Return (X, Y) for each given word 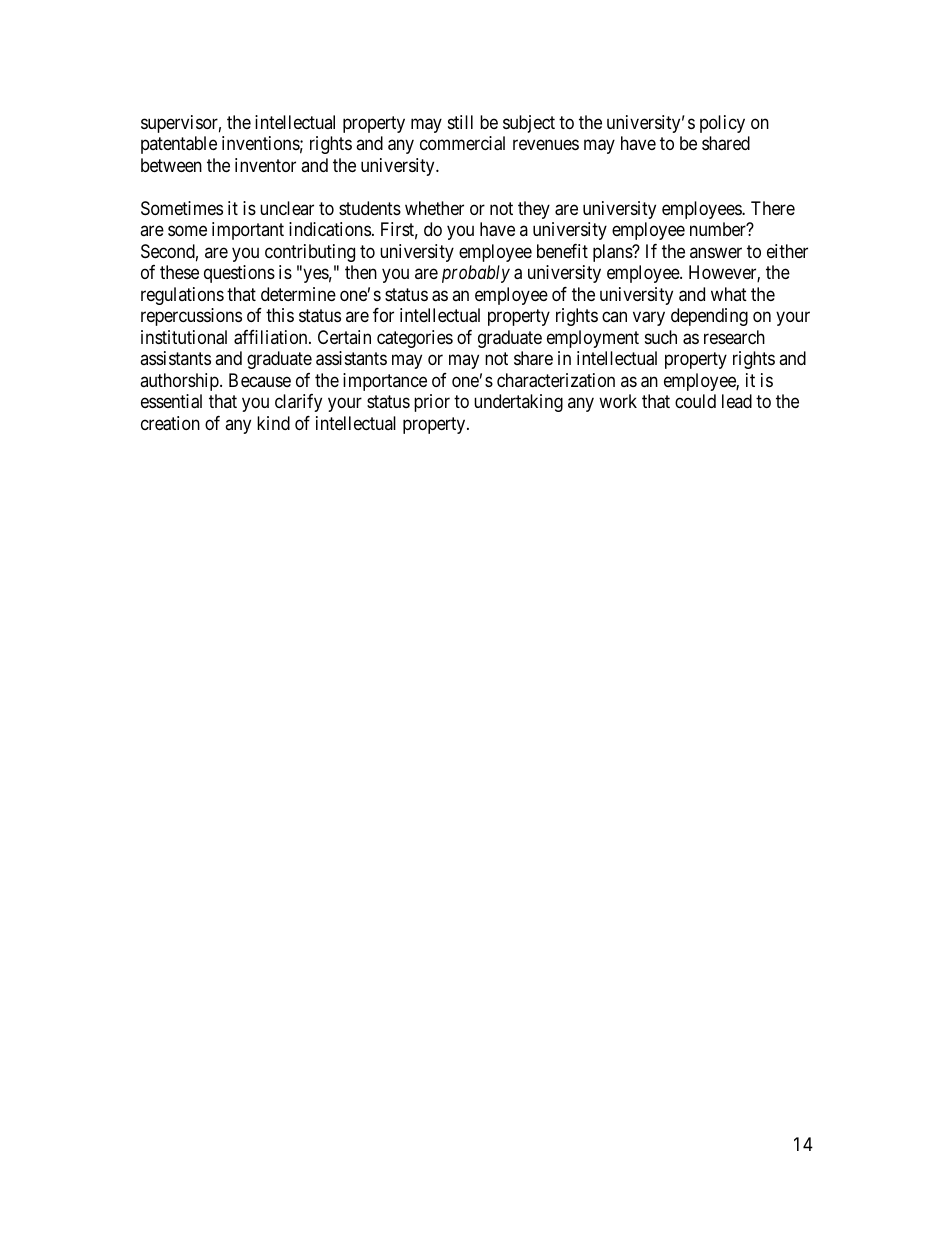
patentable (179, 145)
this (280, 315)
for (383, 315)
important (248, 231)
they (534, 210)
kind (273, 423)
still (460, 122)
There (773, 208)
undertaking (518, 403)
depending (709, 317)
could (695, 401)
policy (722, 124)
